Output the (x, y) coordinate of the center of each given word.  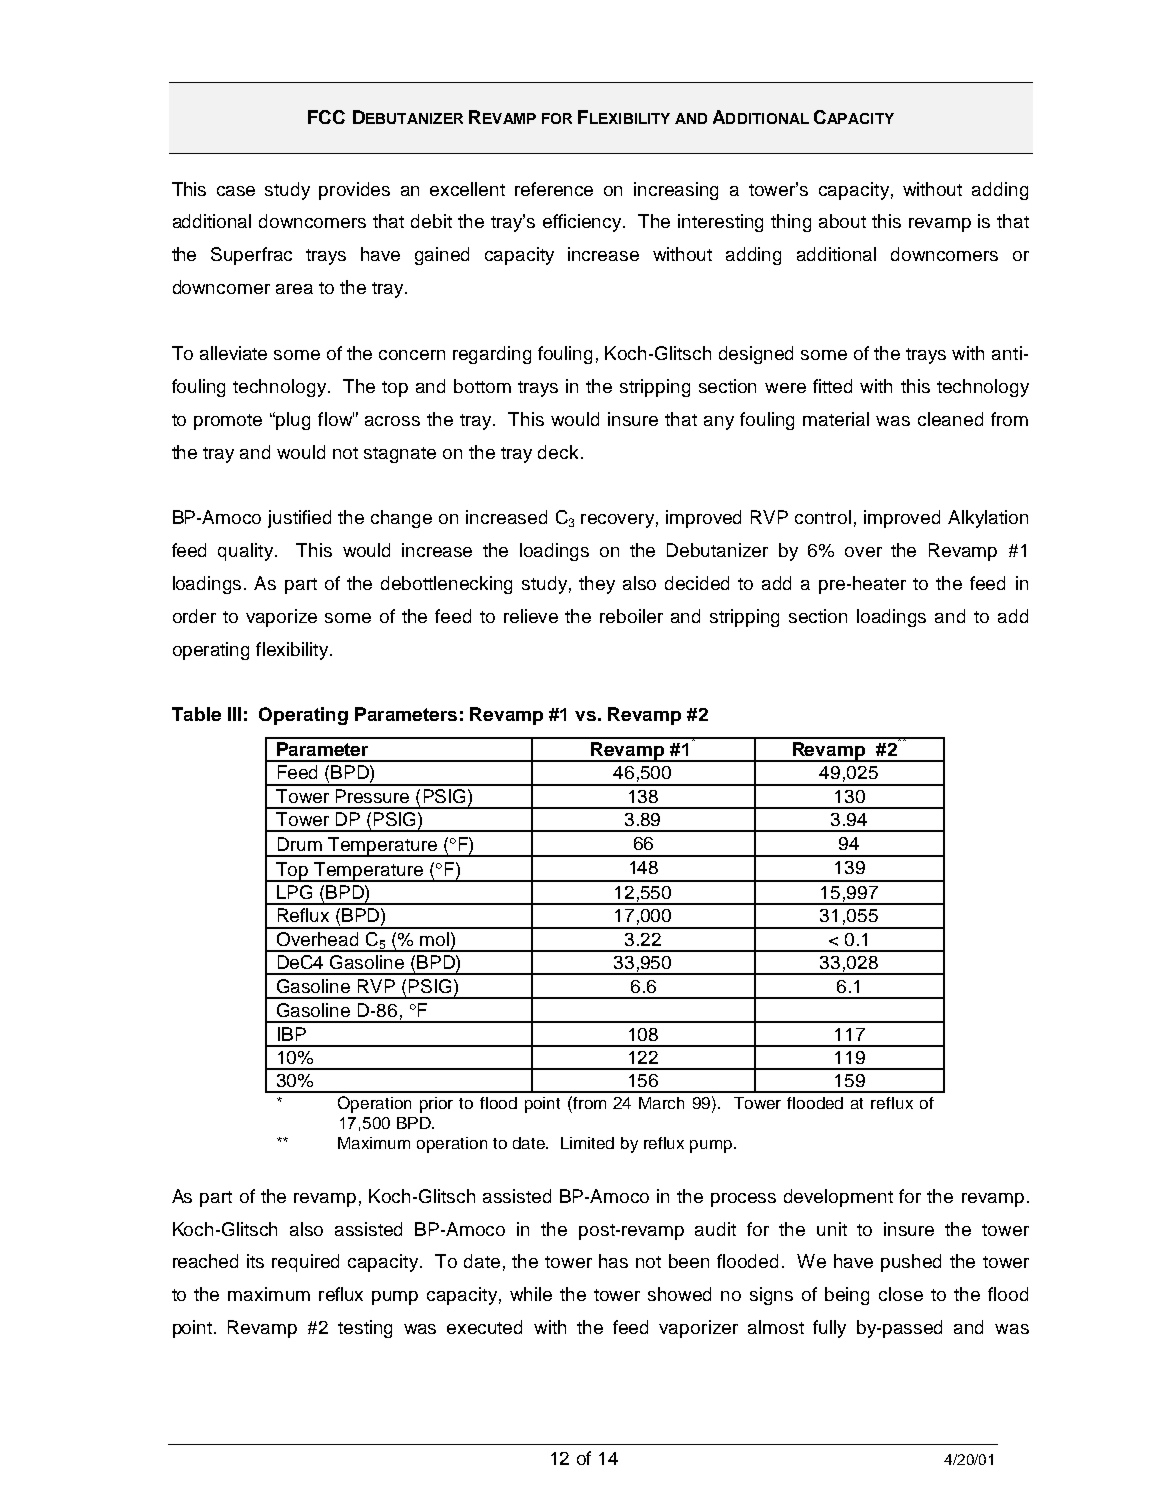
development (838, 1198)
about (842, 221)
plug (293, 421)
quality (247, 552)
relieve (531, 616)
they (597, 585)
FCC (326, 117)
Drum (300, 844)
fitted (832, 386)
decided (697, 583)
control (823, 517)
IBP (292, 1034)
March (661, 1103)
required (305, 1263)
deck (558, 452)
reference (554, 189)
